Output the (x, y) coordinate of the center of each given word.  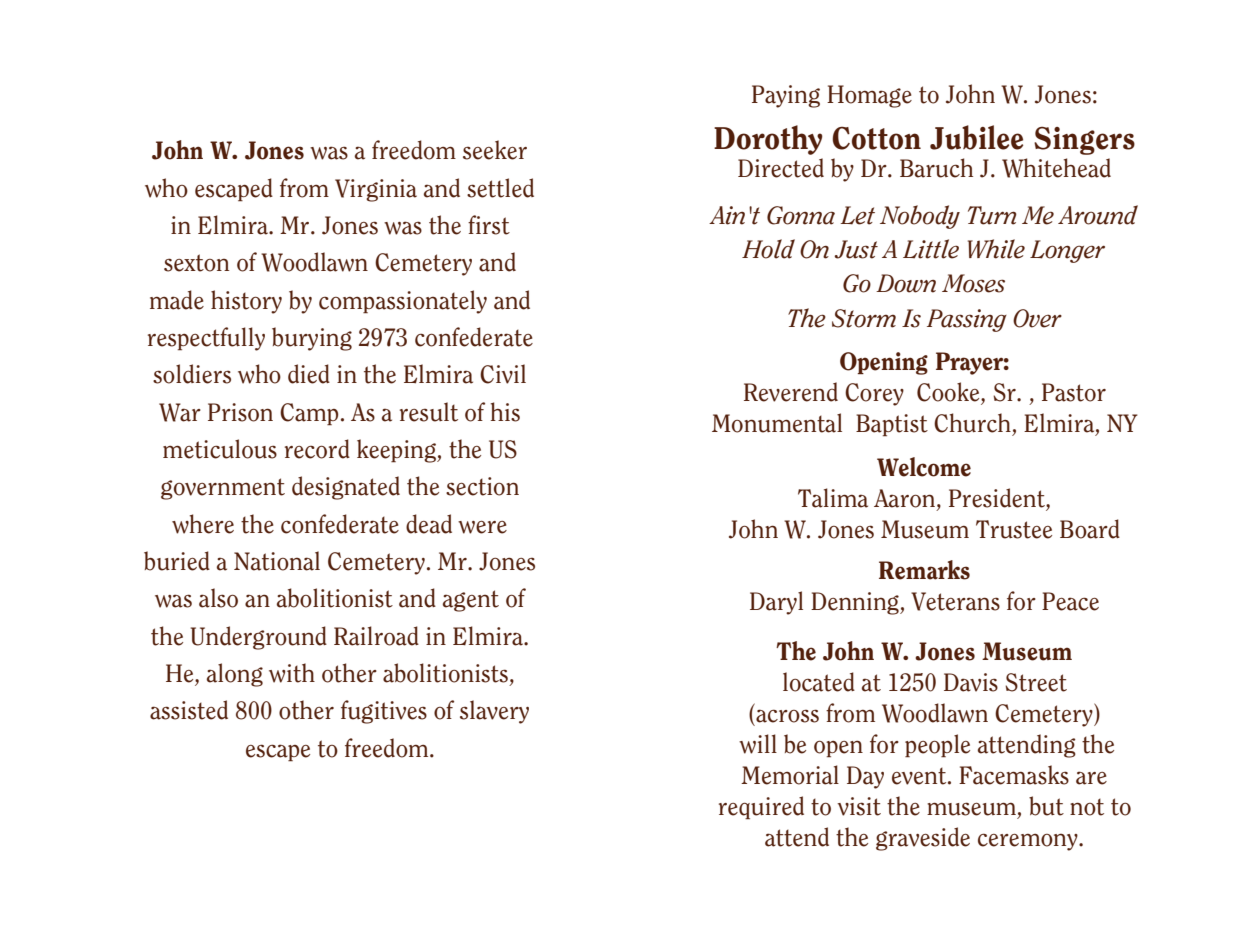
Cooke (949, 392)
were (482, 527)
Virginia (376, 190)
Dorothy (768, 140)
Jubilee (976, 137)
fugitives (384, 712)
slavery (494, 712)
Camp (309, 414)
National (277, 561)
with (292, 673)
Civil (503, 374)
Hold (768, 249)
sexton (196, 263)
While (996, 249)
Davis (971, 682)
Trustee (1014, 529)
